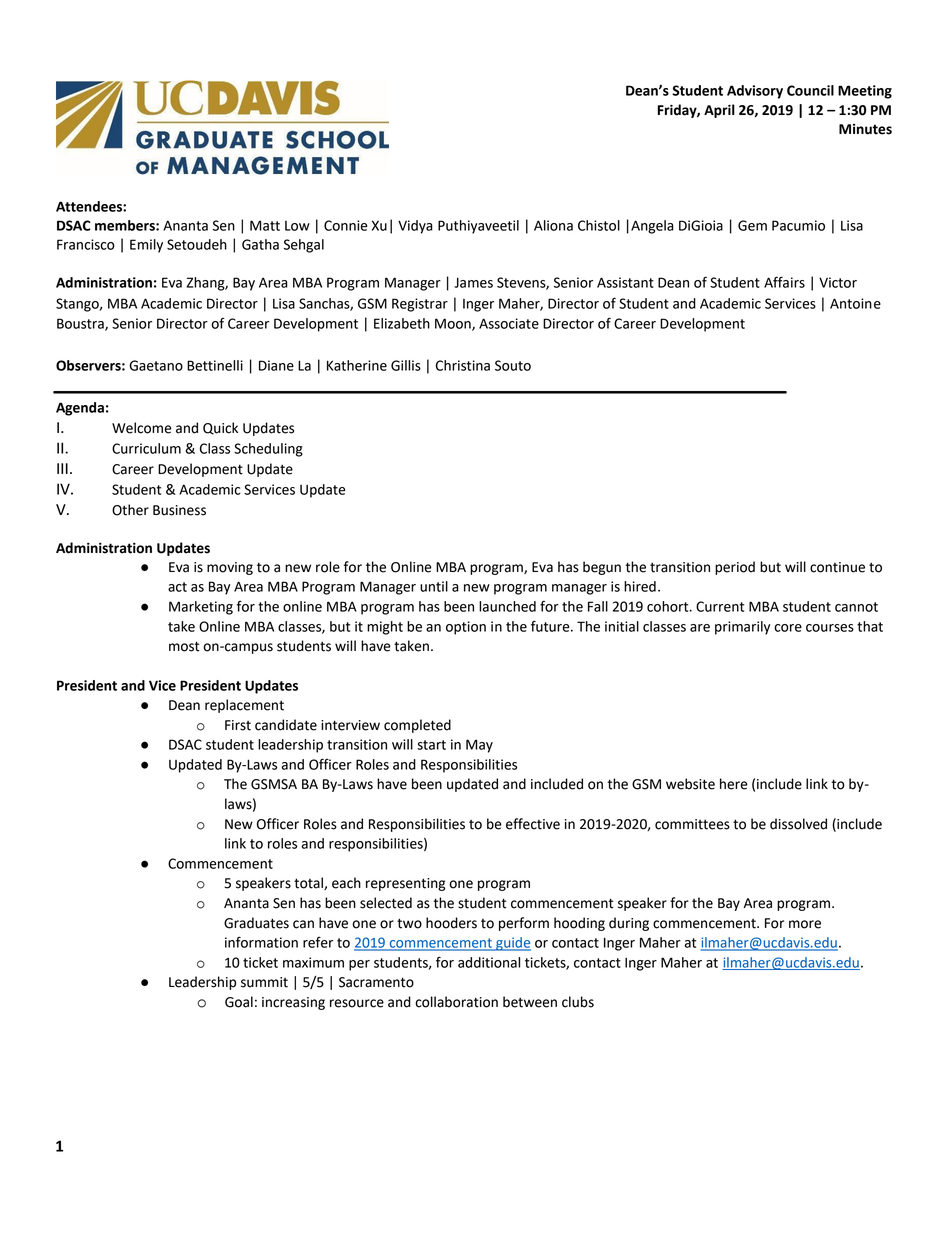 The width and height of the image is (952, 1233). I want to click on Vidya, so click(415, 227).
